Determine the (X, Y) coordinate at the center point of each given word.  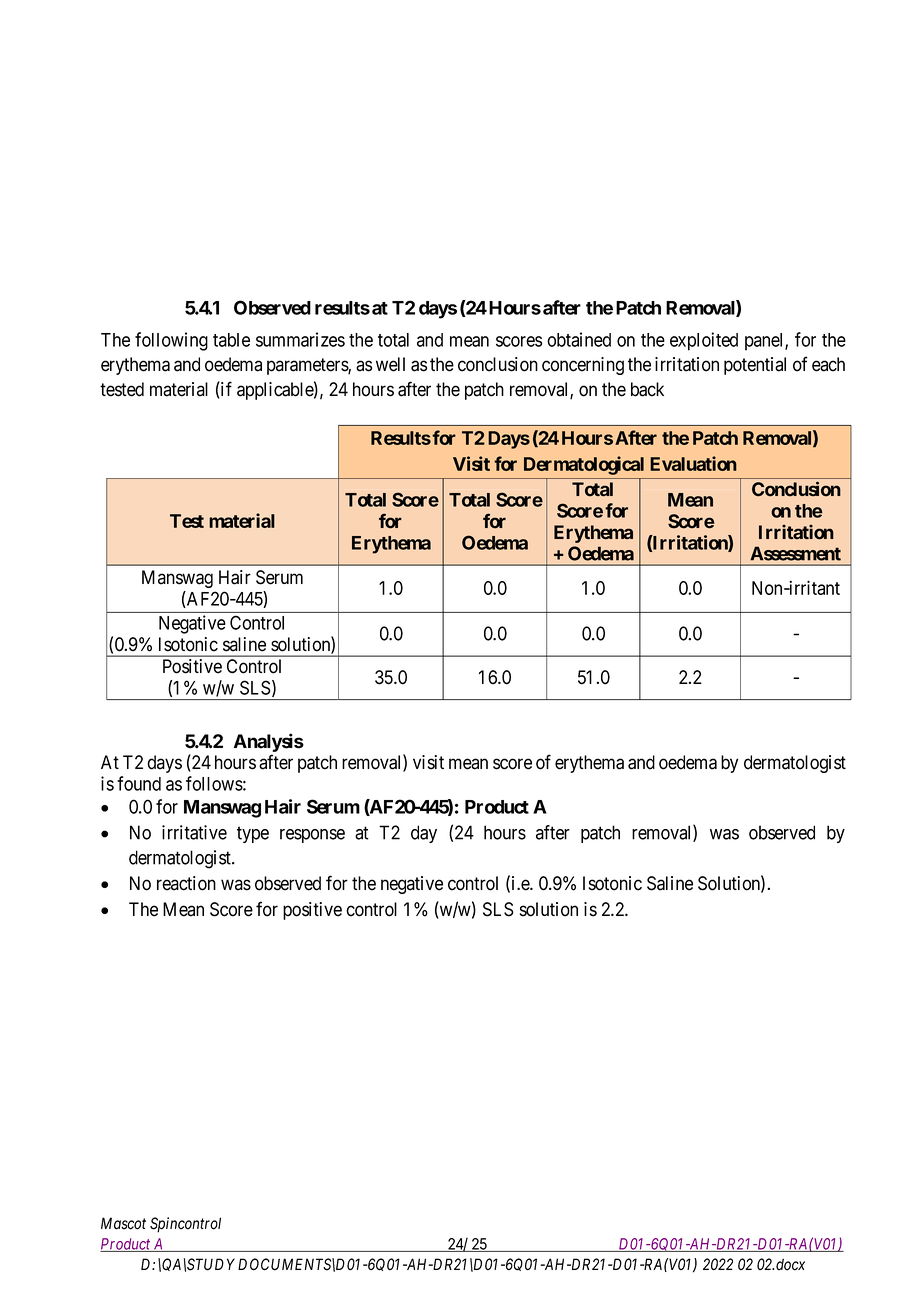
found (139, 783)
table (231, 340)
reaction (186, 883)
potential (755, 366)
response (312, 836)
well (390, 364)
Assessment (795, 553)
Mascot (123, 1223)
